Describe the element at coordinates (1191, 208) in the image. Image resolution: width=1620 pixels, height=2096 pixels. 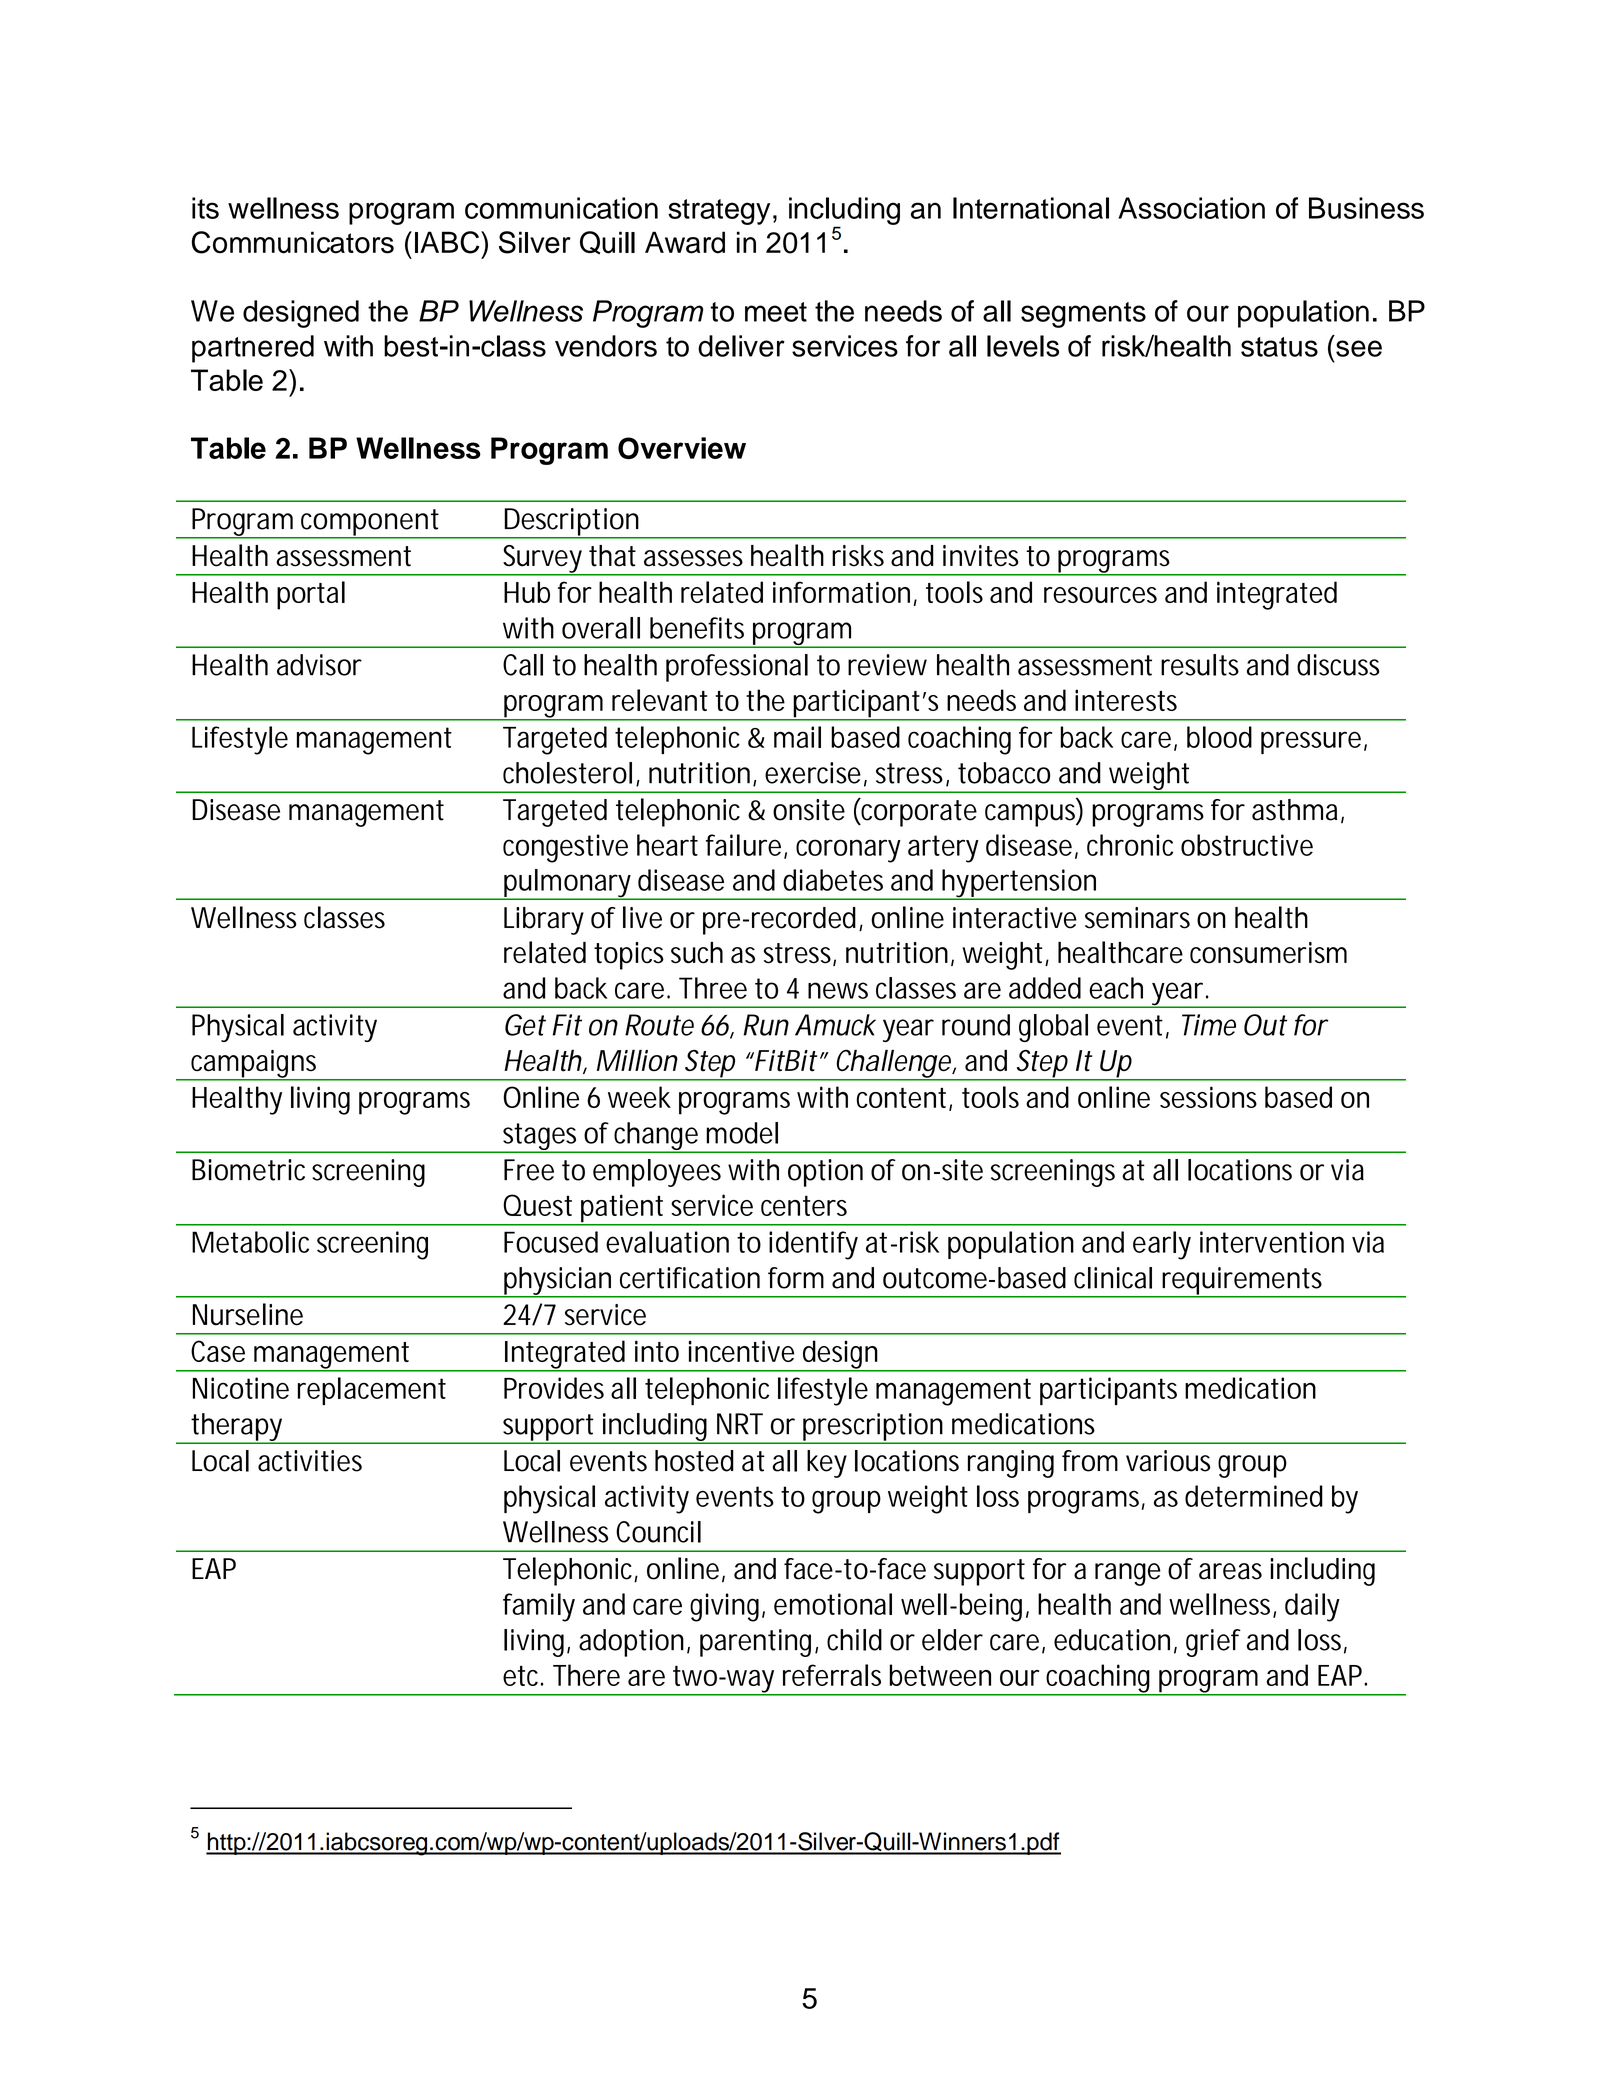
I see `Association` at that location.
